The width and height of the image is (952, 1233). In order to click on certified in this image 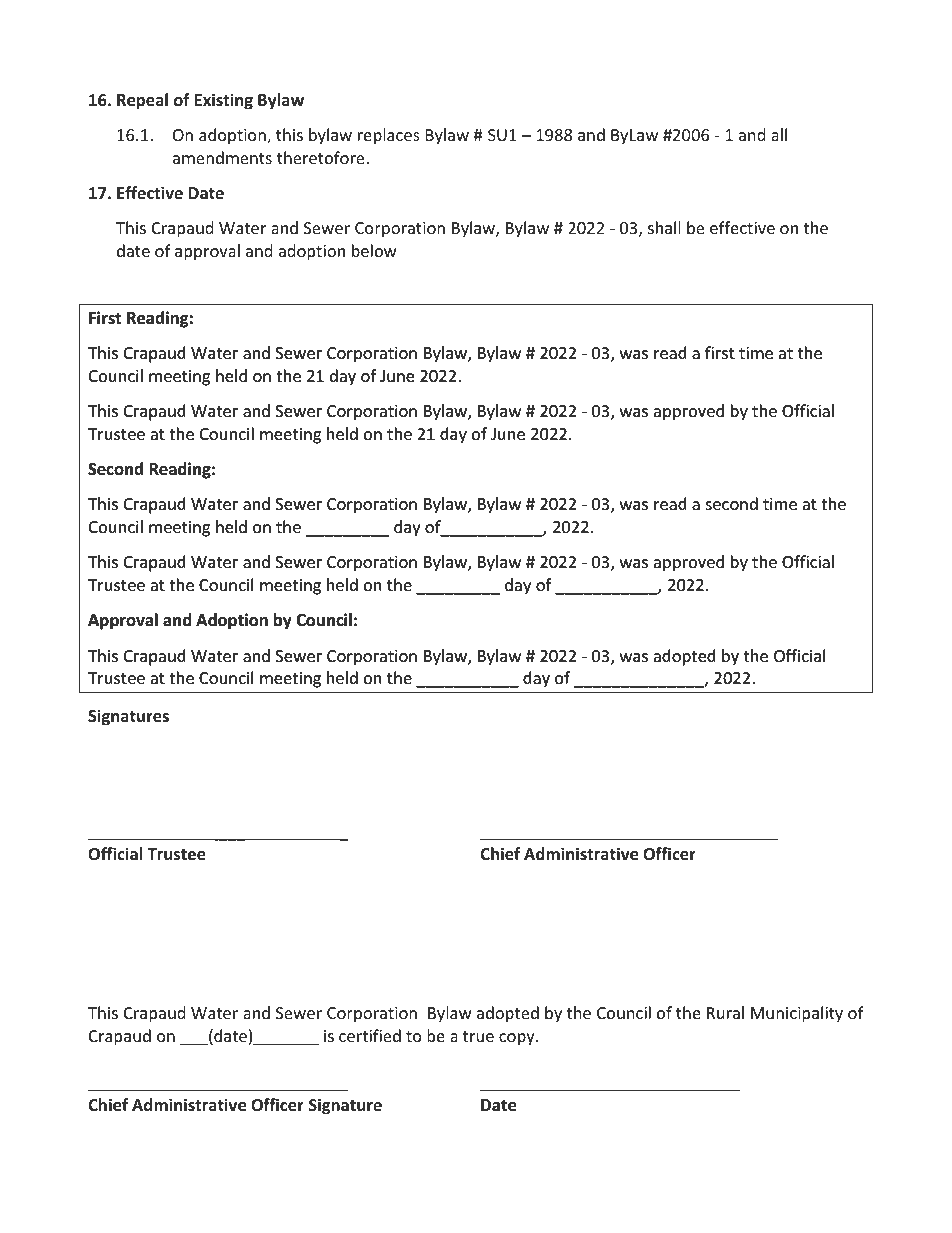, I will do `click(370, 1035)`.
